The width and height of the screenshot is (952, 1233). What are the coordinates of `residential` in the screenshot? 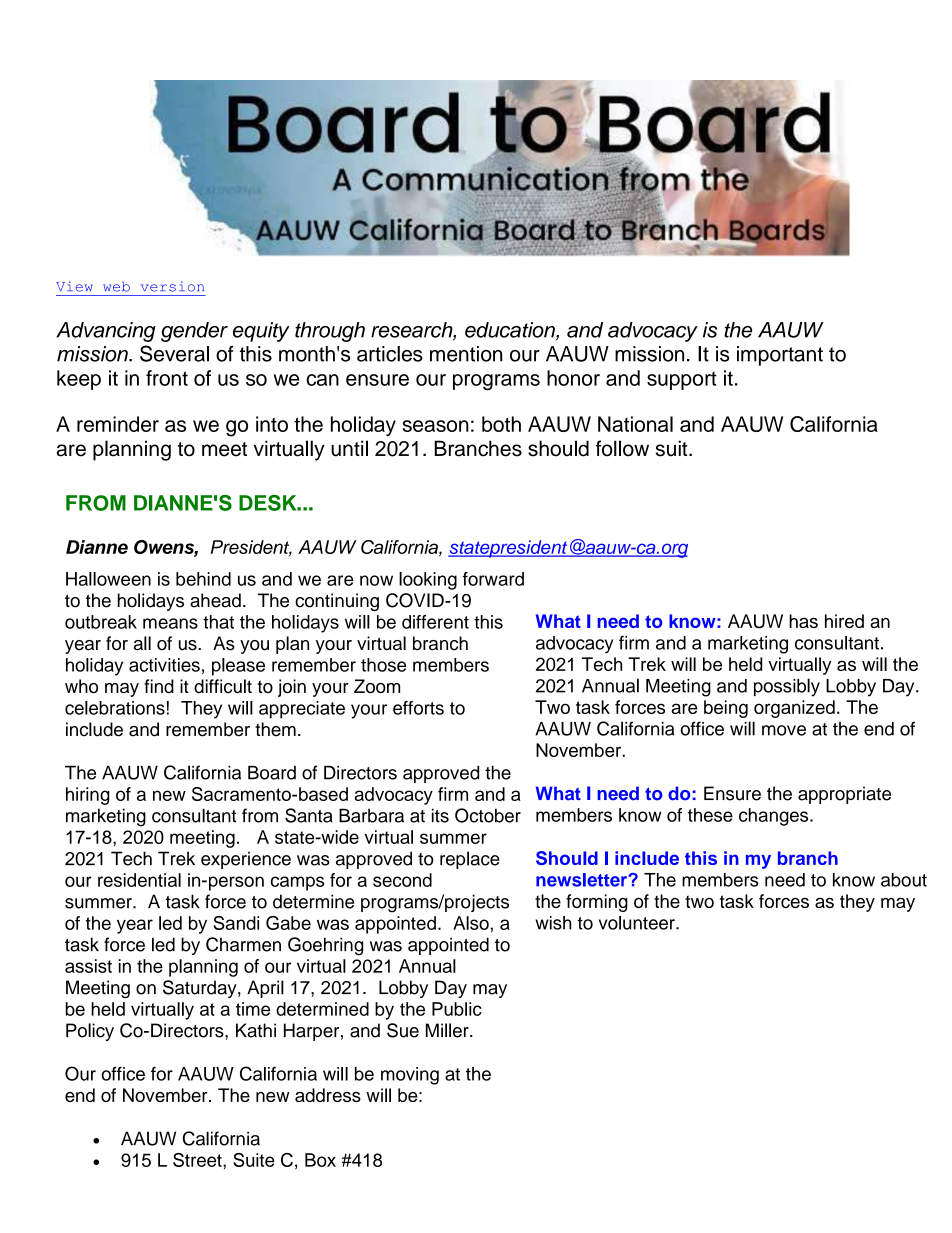 It's located at (139, 880).
